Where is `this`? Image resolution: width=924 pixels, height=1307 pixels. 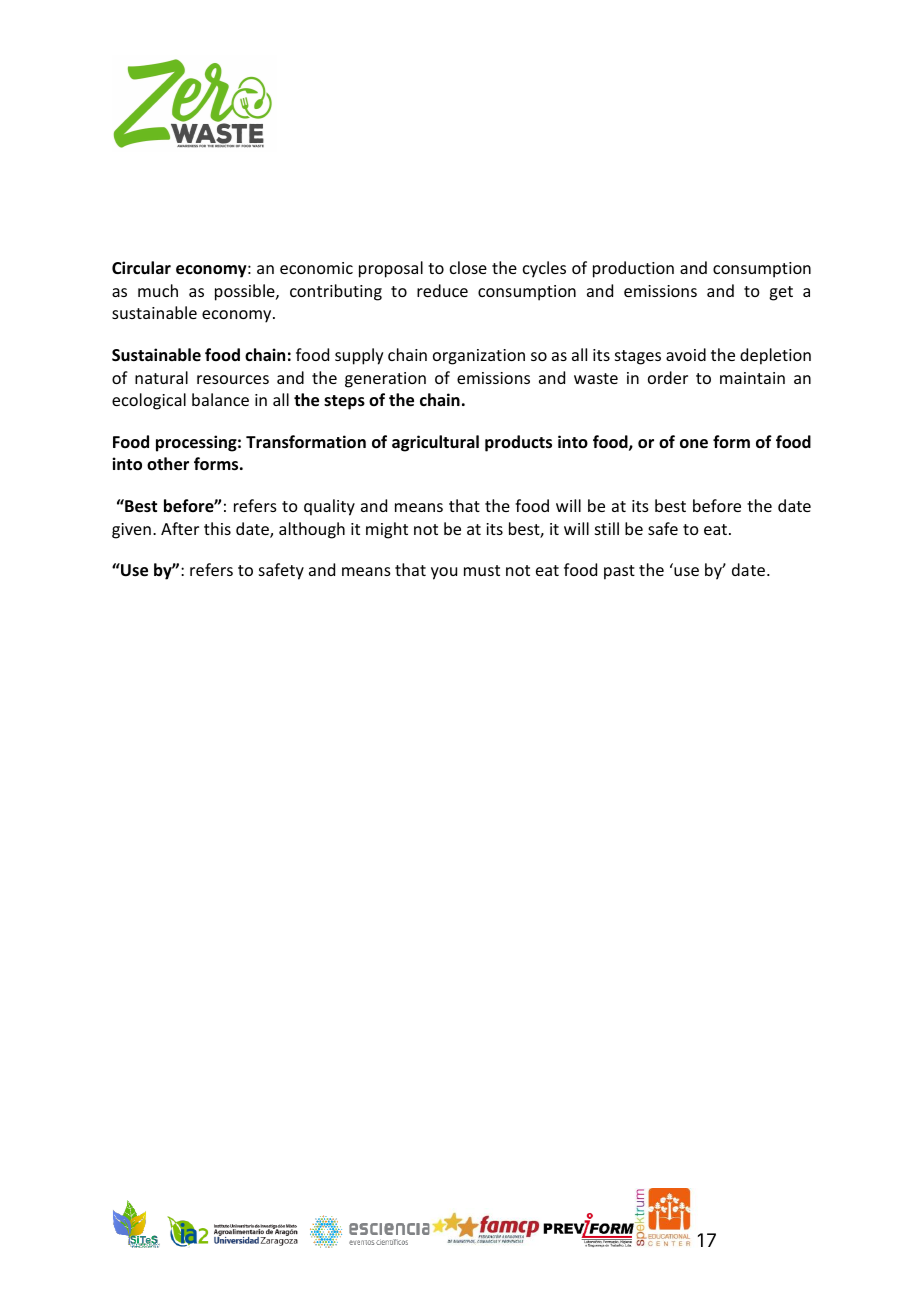
this is located at coordinates (217, 528).
